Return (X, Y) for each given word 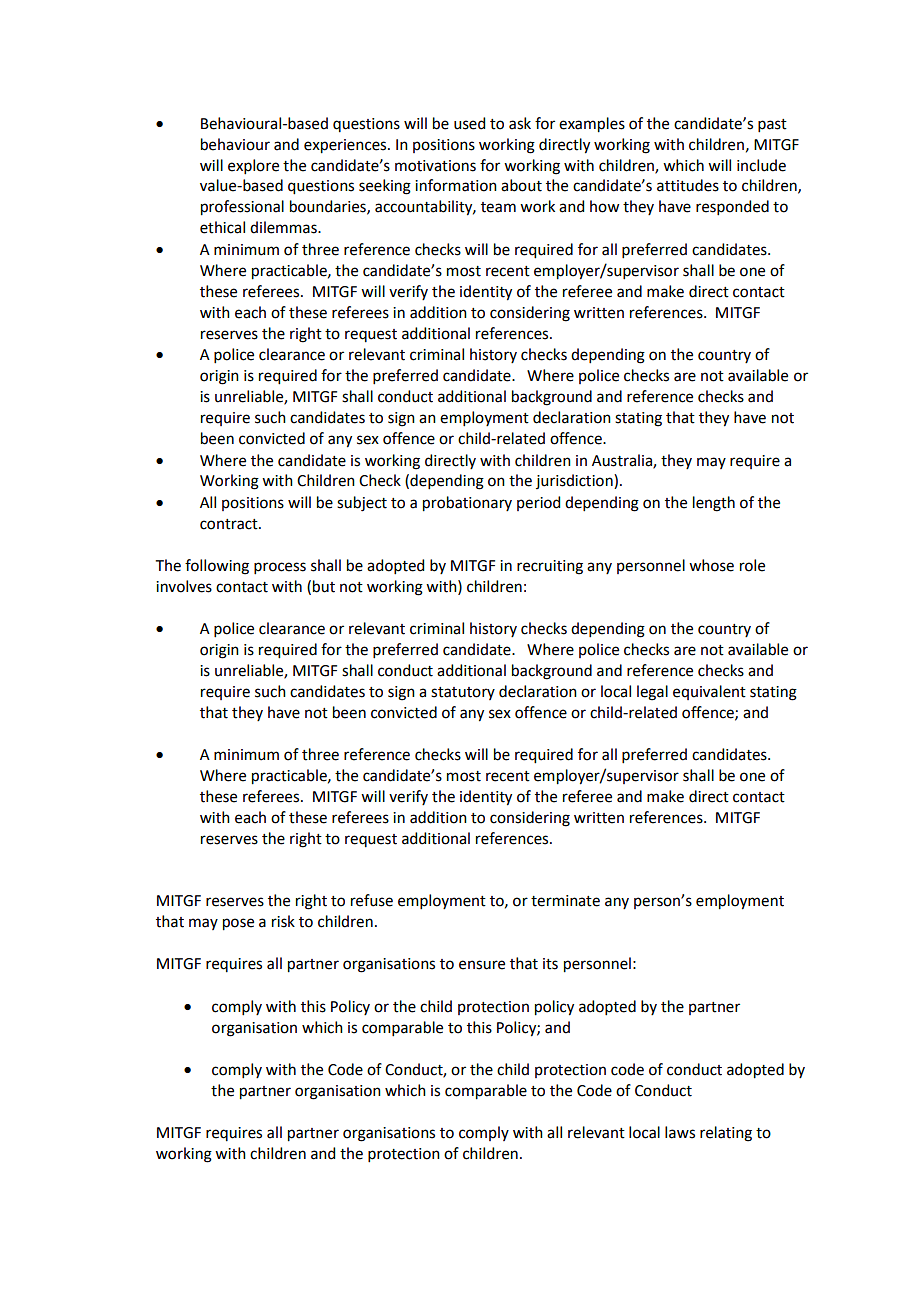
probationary (467, 504)
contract (230, 524)
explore (253, 166)
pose (238, 924)
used (469, 123)
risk (283, 921)
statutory (463, 693)
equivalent (709, 692)
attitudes (688, 185)
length (714, 504)
